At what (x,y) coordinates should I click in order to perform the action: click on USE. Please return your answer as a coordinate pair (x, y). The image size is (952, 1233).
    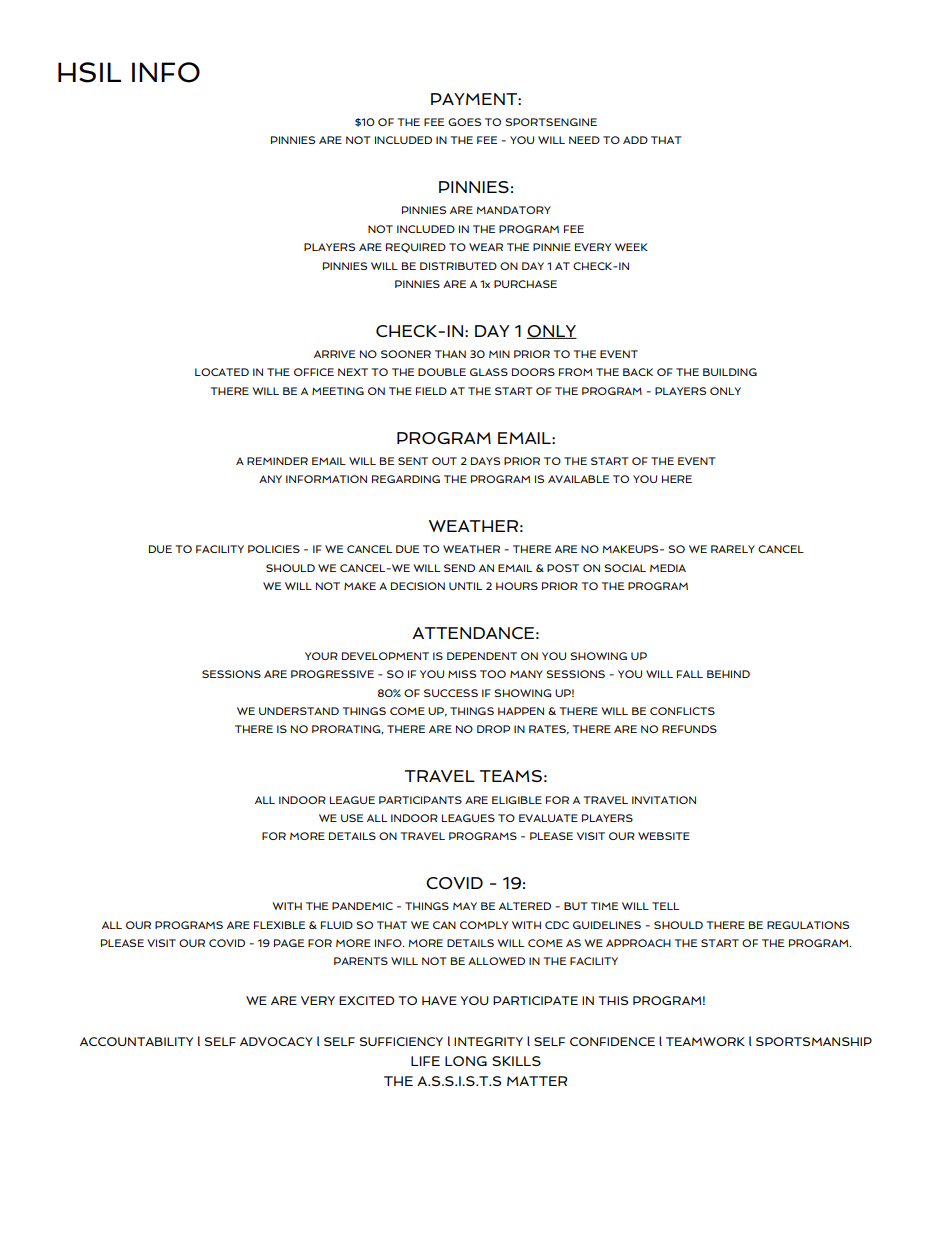
    Looking at the image, I should click on (352, 818).
